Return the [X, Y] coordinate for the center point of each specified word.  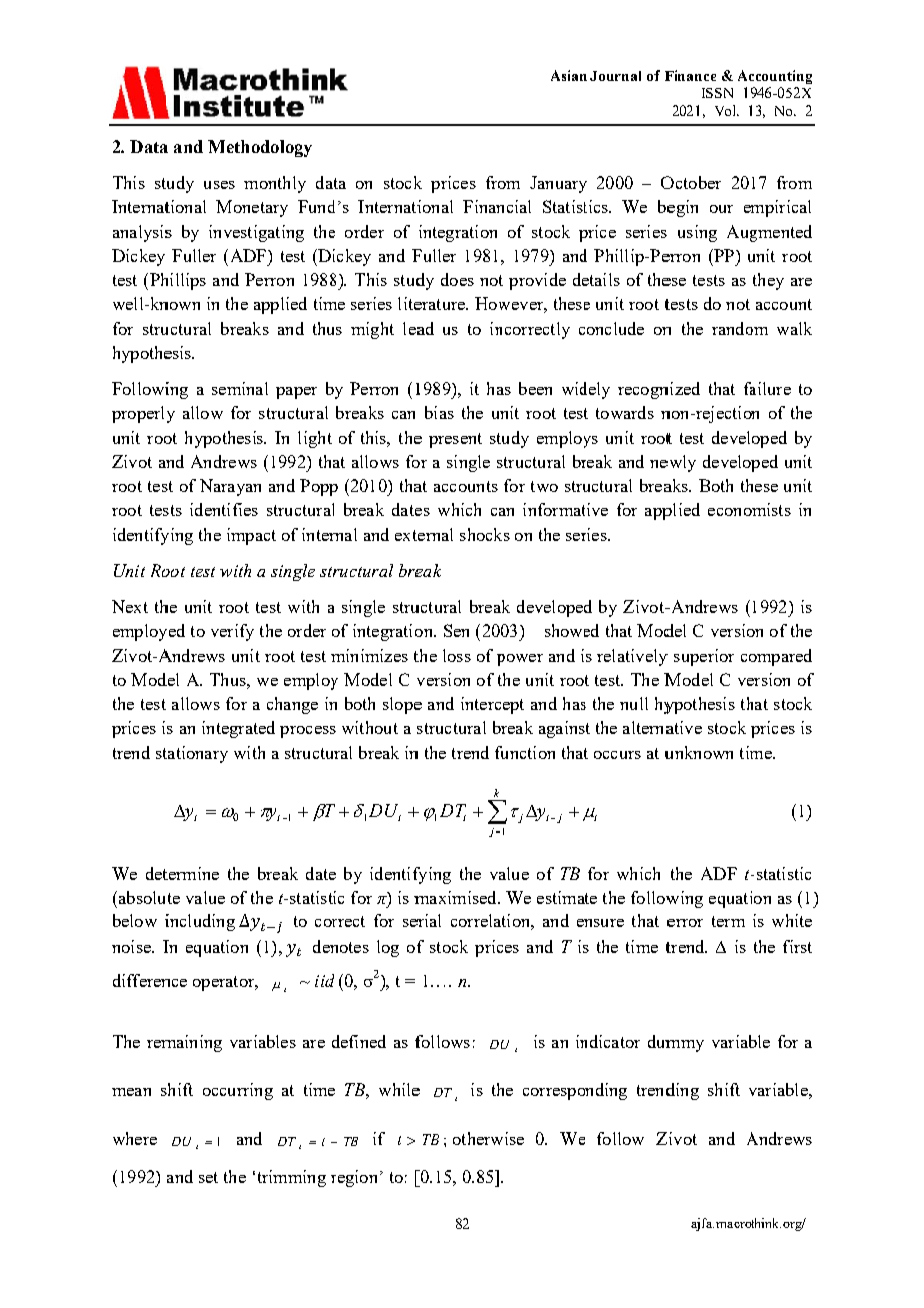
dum [665, 1041]
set [208, 1177]
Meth [228, 146]
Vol [726, 110]
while [399, 1089]
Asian [569, 75]
